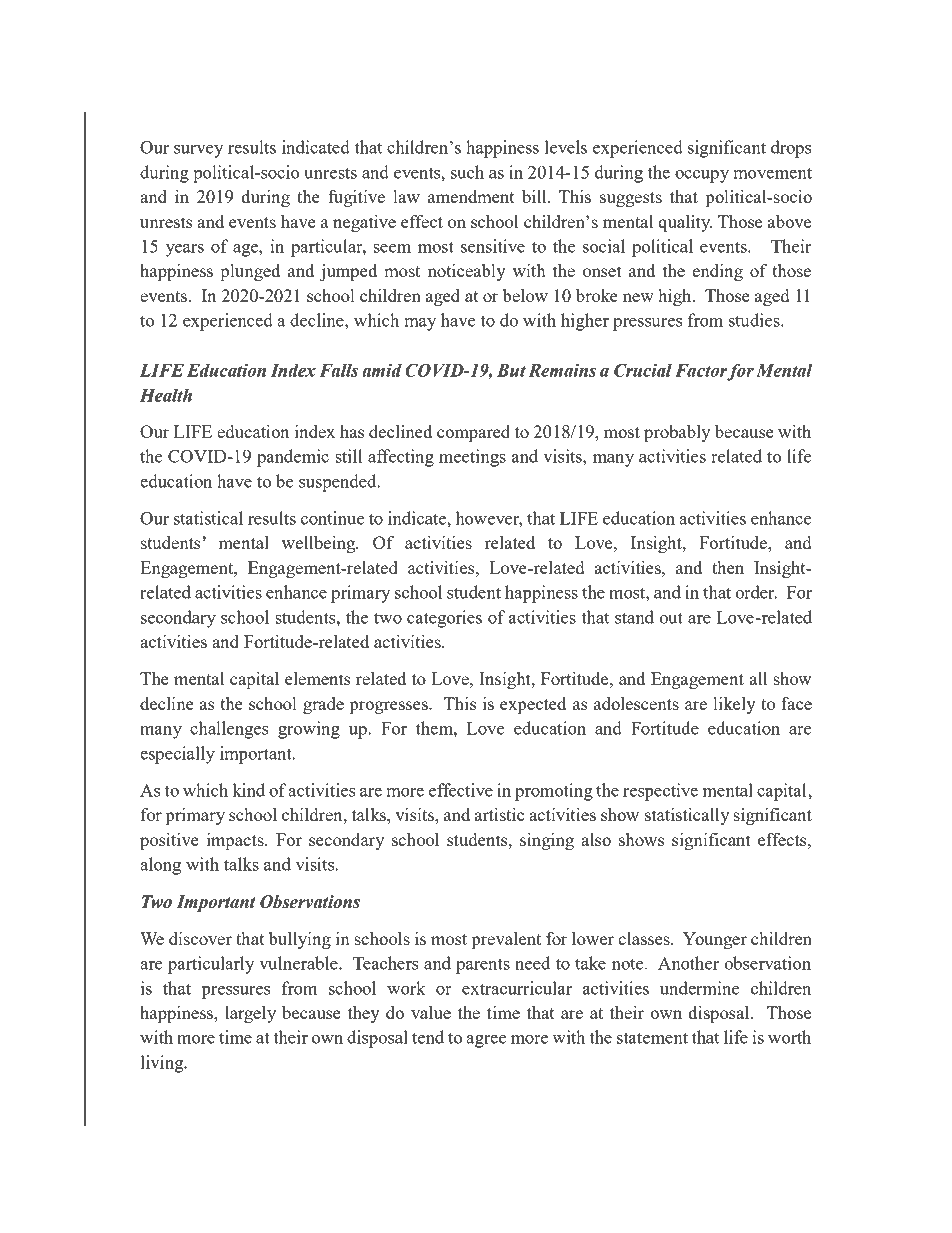 This screenshot has width=952, height=1233. Describe the element at coordinates (250, 1014) in the screenshot. I see `largely` at that location.
